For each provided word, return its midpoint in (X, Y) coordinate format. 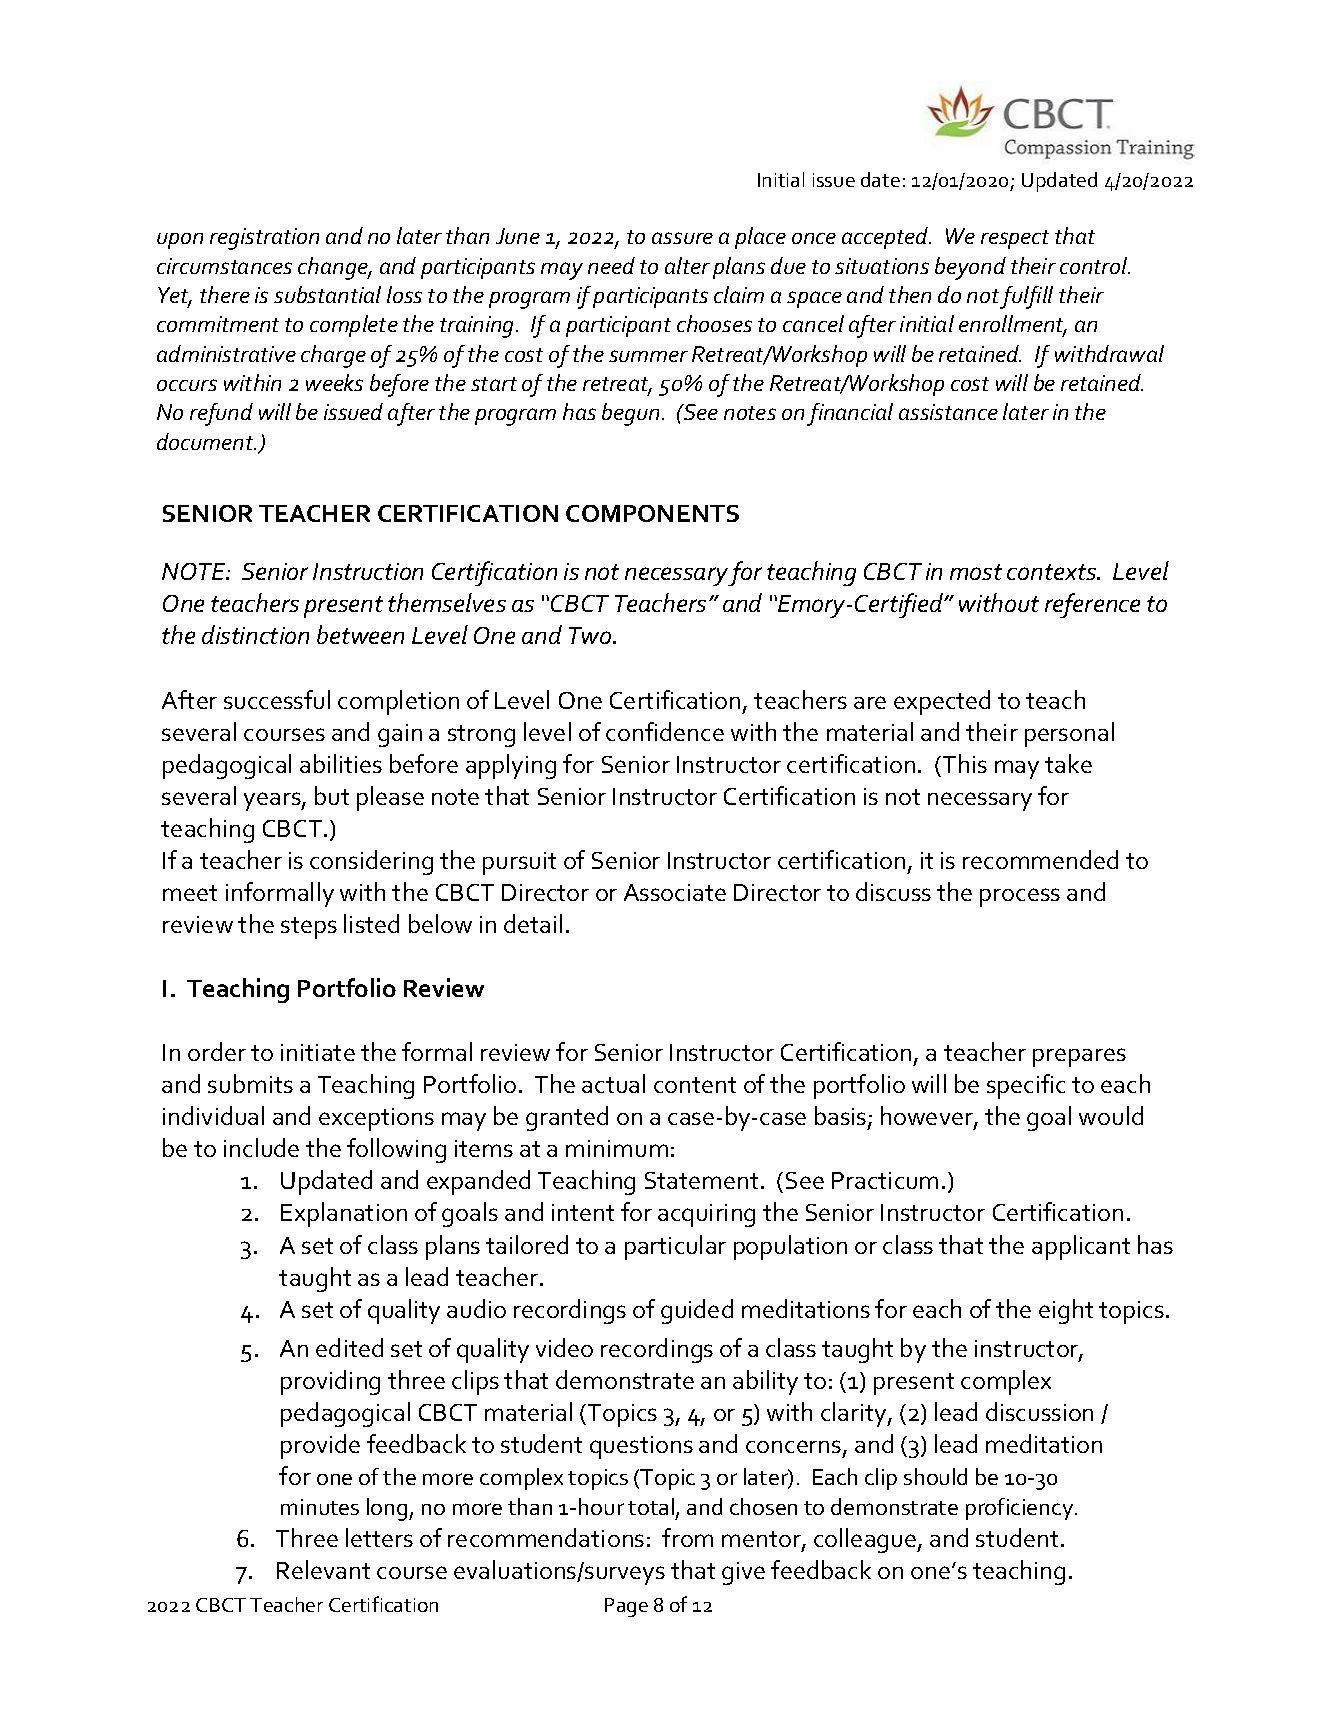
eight (1066, 1311)
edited (349, 1347)
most (976, 572)
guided (697, 1311)
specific (1026, 1086)
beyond (970, 268)
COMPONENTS (652, 513)
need (611, 265)
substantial (327, 294)
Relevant (323, 1569)
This (963, 763)
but (332, 795)
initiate (318, 1052)
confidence (665, 731)
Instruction (368, 571)
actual (613, 1083)
